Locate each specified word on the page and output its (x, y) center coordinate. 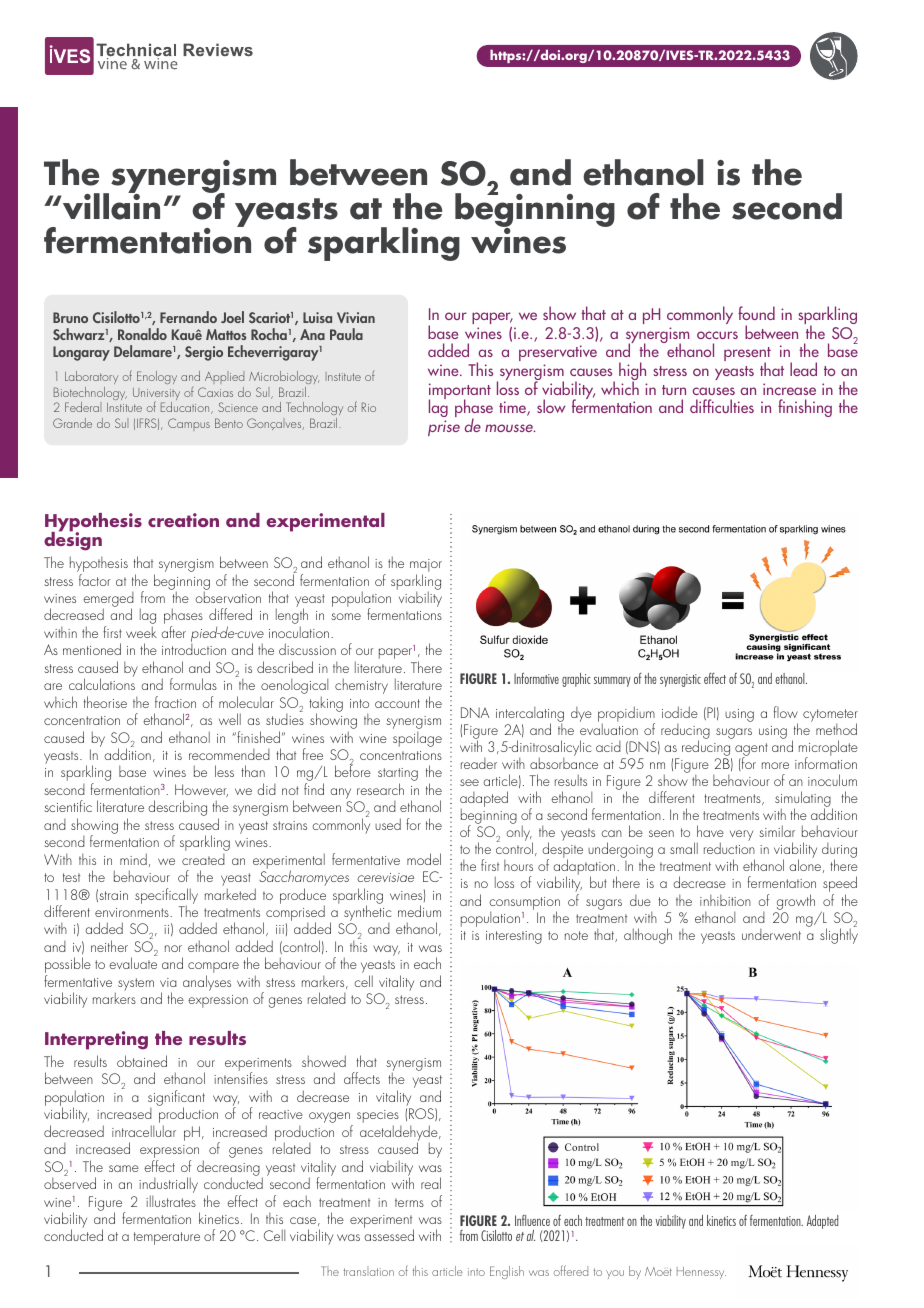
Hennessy (701, 1273)
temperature (167, 1238)
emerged (108, 601)
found (756, 313)
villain (111, 205)
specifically (166, 897)
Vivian (356, 317)
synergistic (680, 680)
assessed (389, 1235)
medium (419, 911)
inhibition (725, 900)
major (426, 567)
